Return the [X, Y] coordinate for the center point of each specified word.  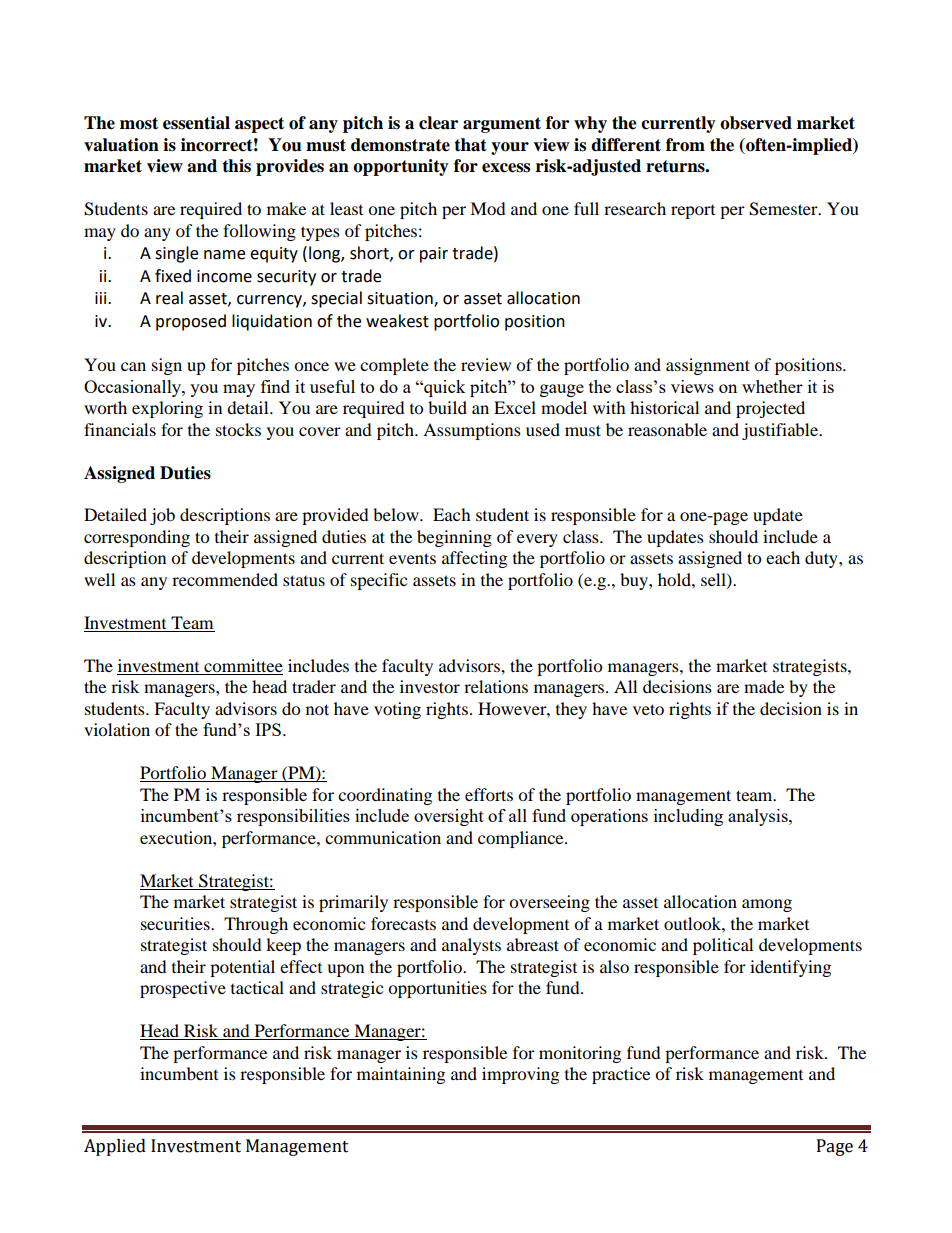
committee [242, 667]
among [767, 905]
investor [430, 686]
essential [196, 123]
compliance [522, 839]
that [470, 145]
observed [756, 123]
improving [520, 1075]
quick [444, 388]
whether [772, 386]
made [764, 686]
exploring [167, 409]
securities [176, 923]
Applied [115, 1147]
